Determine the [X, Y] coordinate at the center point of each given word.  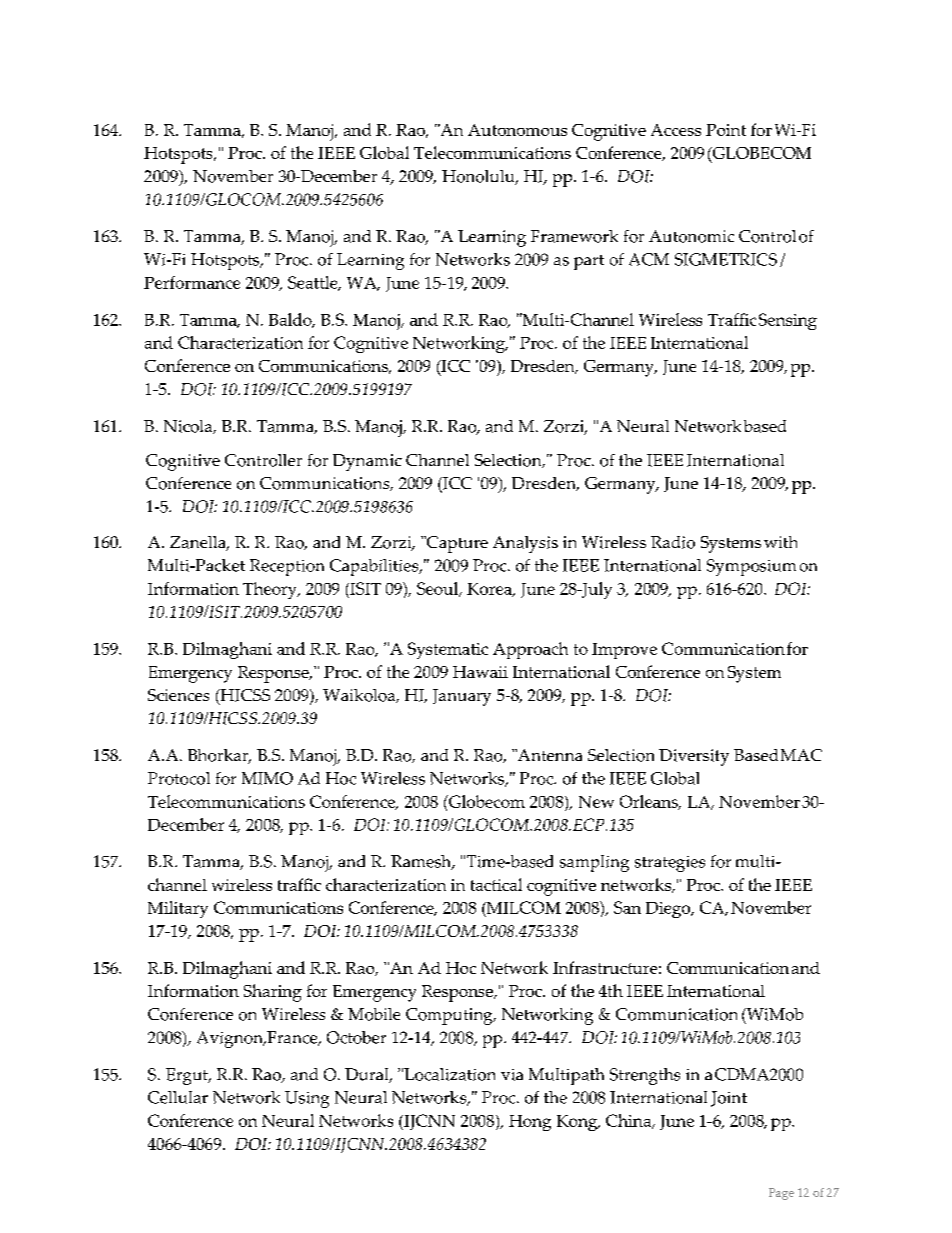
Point [726, 130]
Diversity [694, 757]
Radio [673, 542]
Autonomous [517, 130]
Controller [263, 460]
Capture [456, 544]
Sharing [273, 993]
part [589, 262]
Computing [450, 1016]
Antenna [548, 755]
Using [307, 1099]
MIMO [267, 778]
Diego [669, 910]
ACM [649, 259]
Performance [192, 282]
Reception [287, 567]
